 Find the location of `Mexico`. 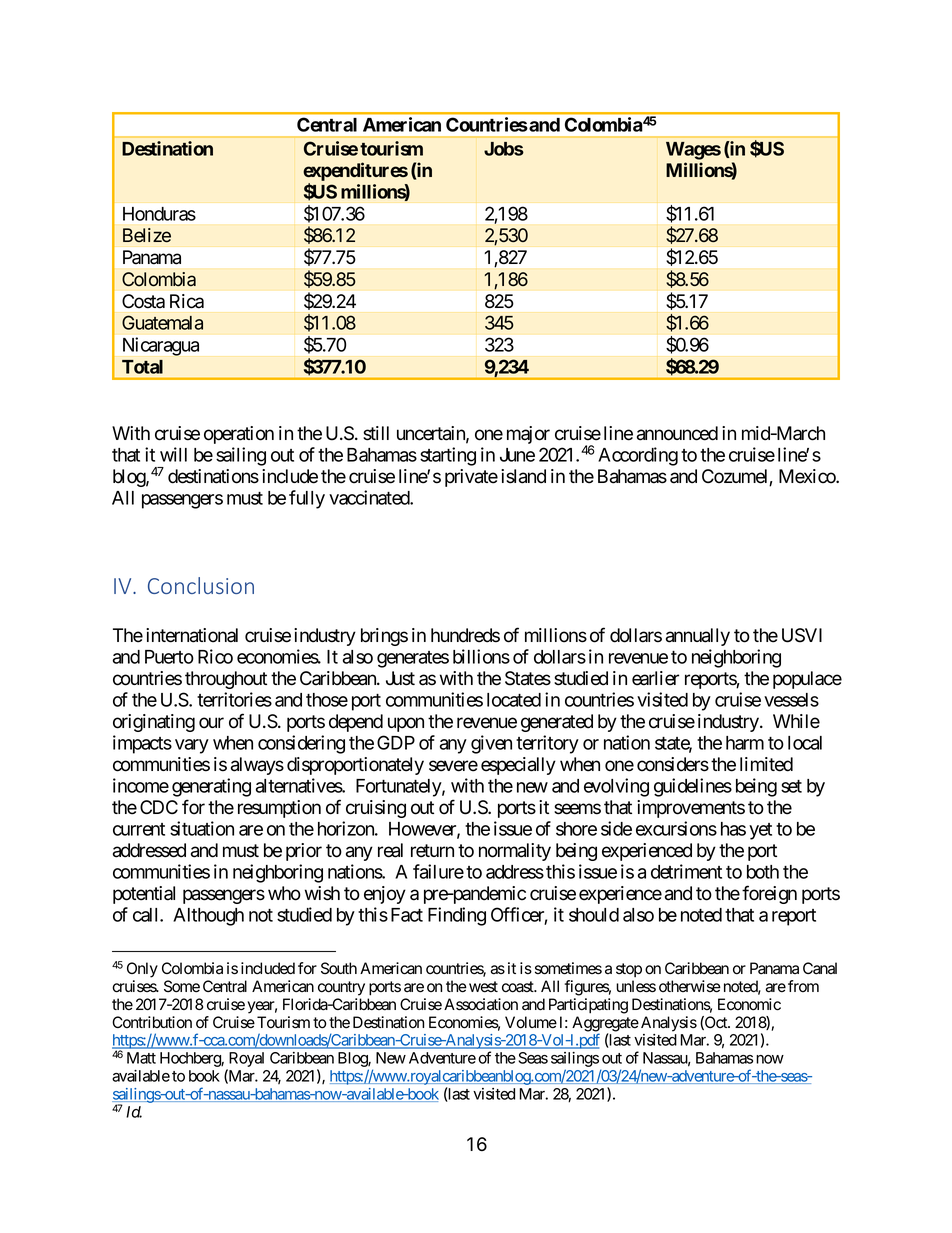

Mexico is located at coordinates (808, 476).
